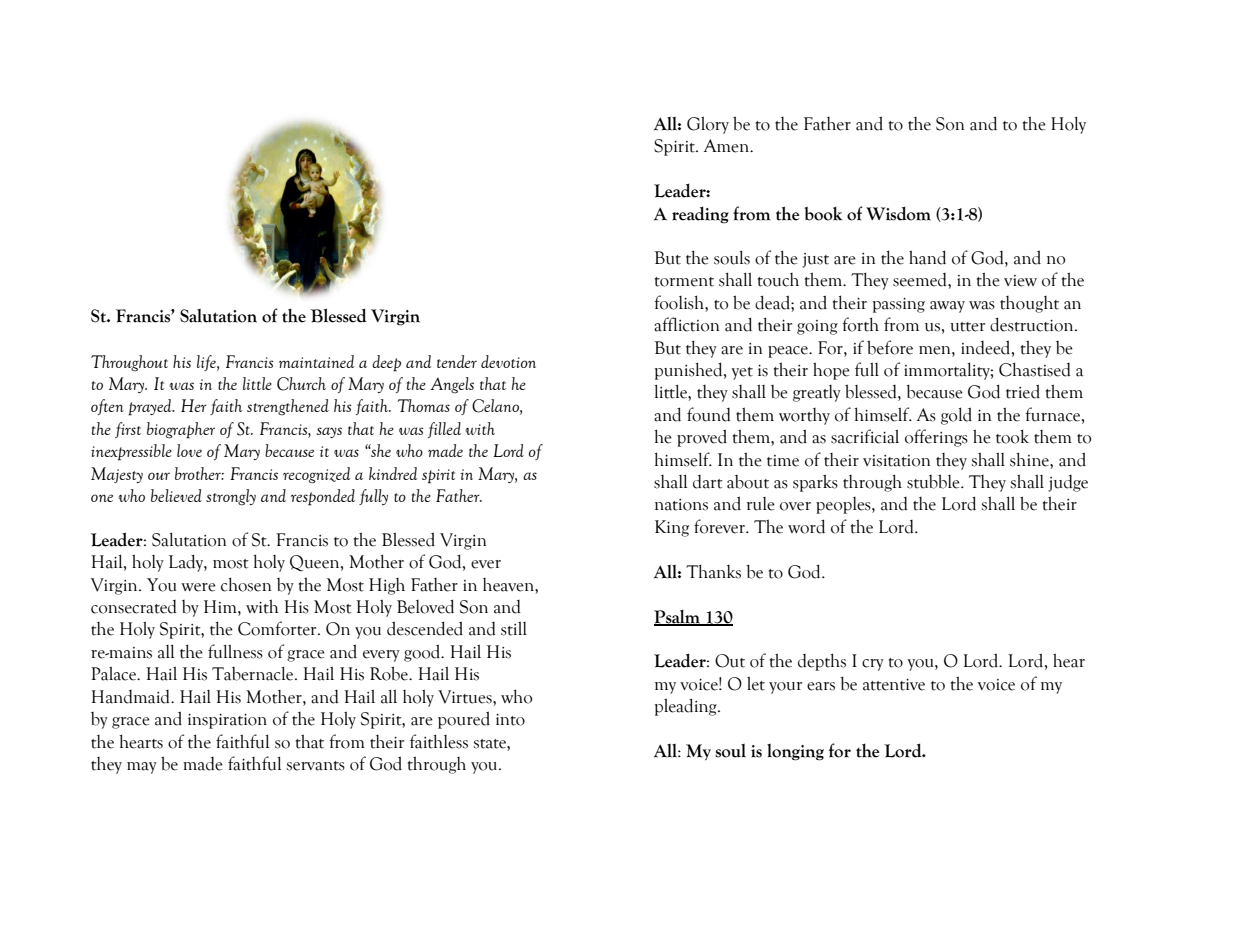  What do you see at coordinates (708, 125) in the screenshot?
I see `Glory` at bounding box center [708, 125].
